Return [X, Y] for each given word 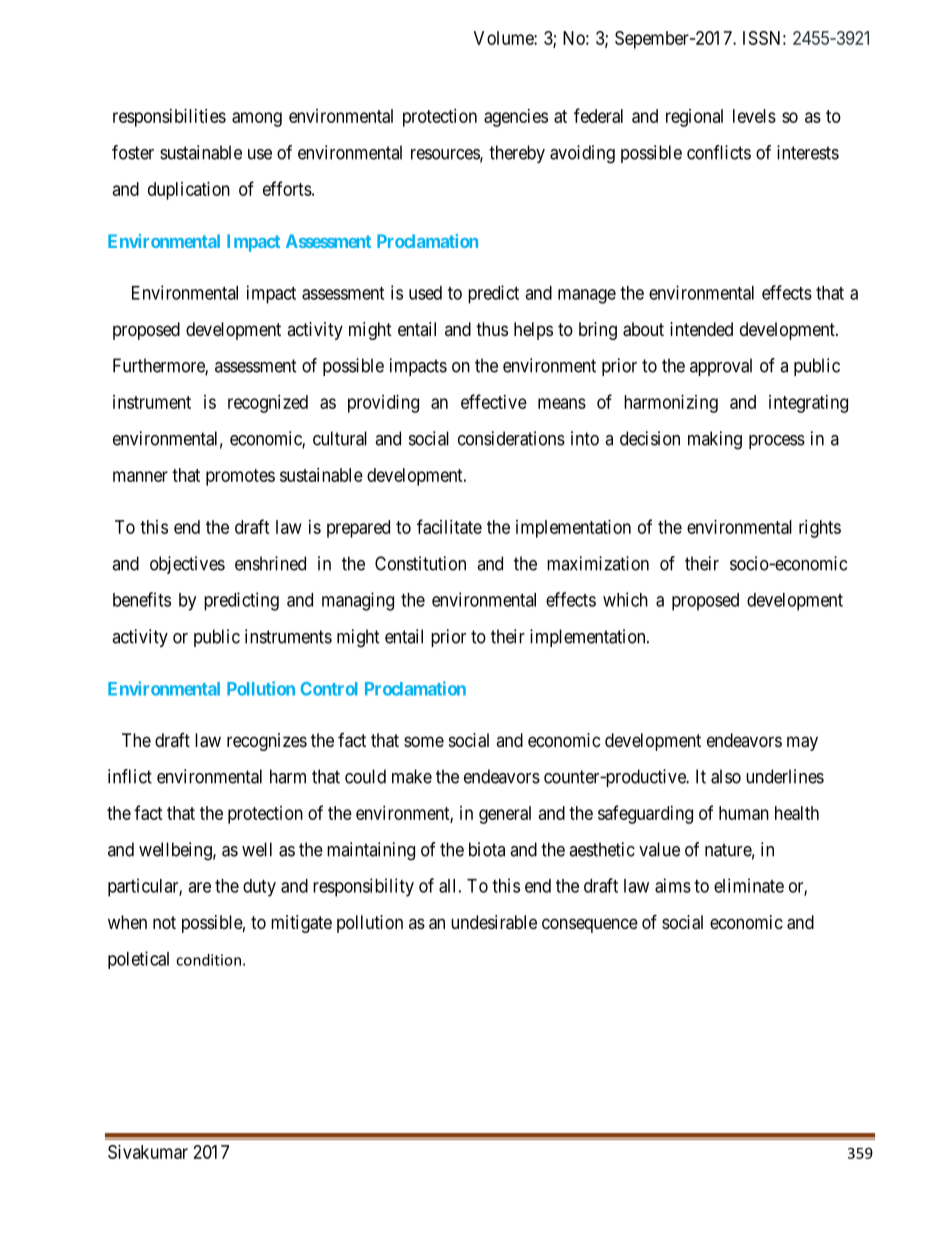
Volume [504, 38]
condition [208, 960]
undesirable [494, 922]
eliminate [749, 885]
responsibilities [169, 118]
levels [754, 116]
